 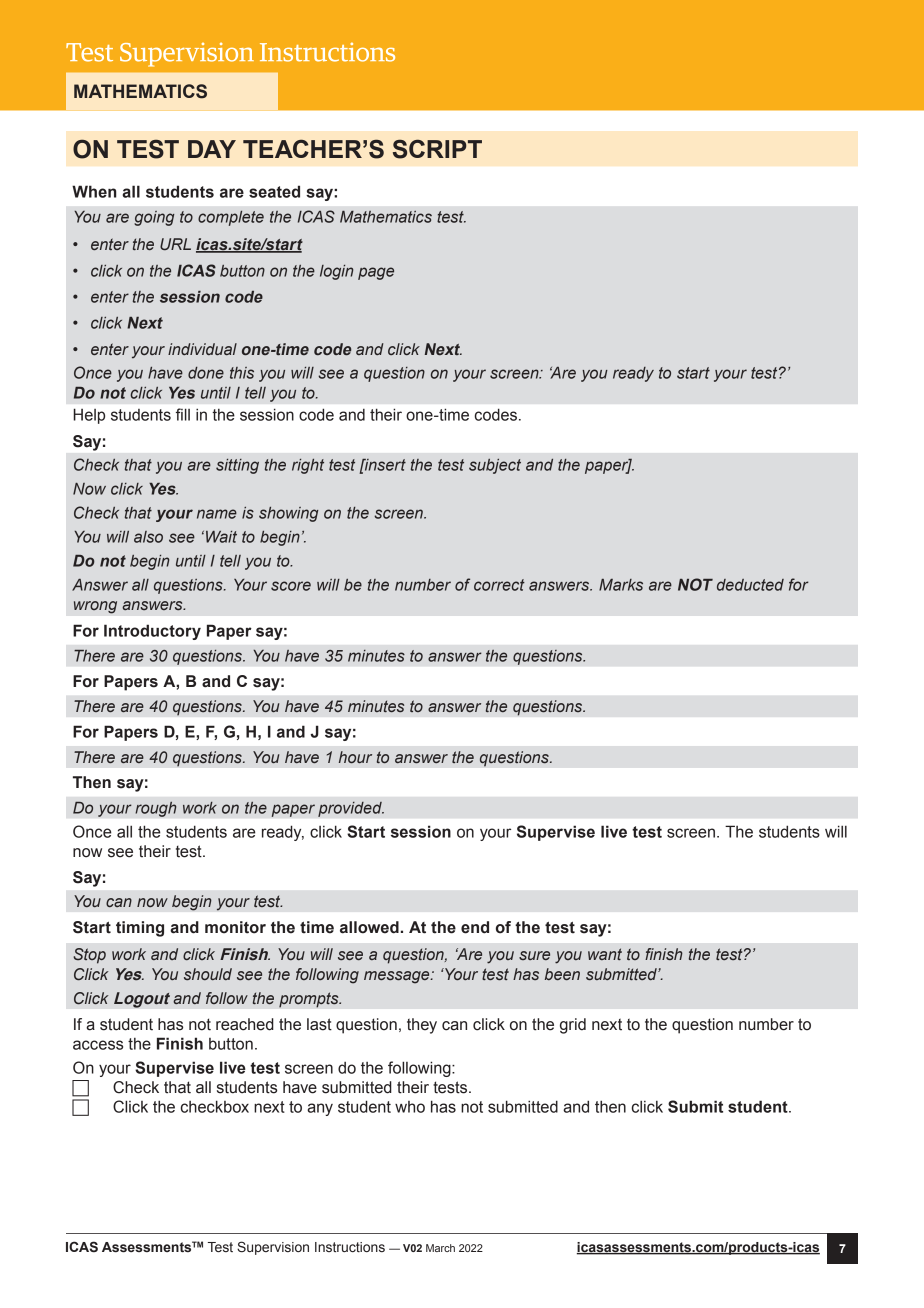 What do you see at coordinates (369, 927) in the screenshot?
I see `allowed` at bounding box center [369, 927].
